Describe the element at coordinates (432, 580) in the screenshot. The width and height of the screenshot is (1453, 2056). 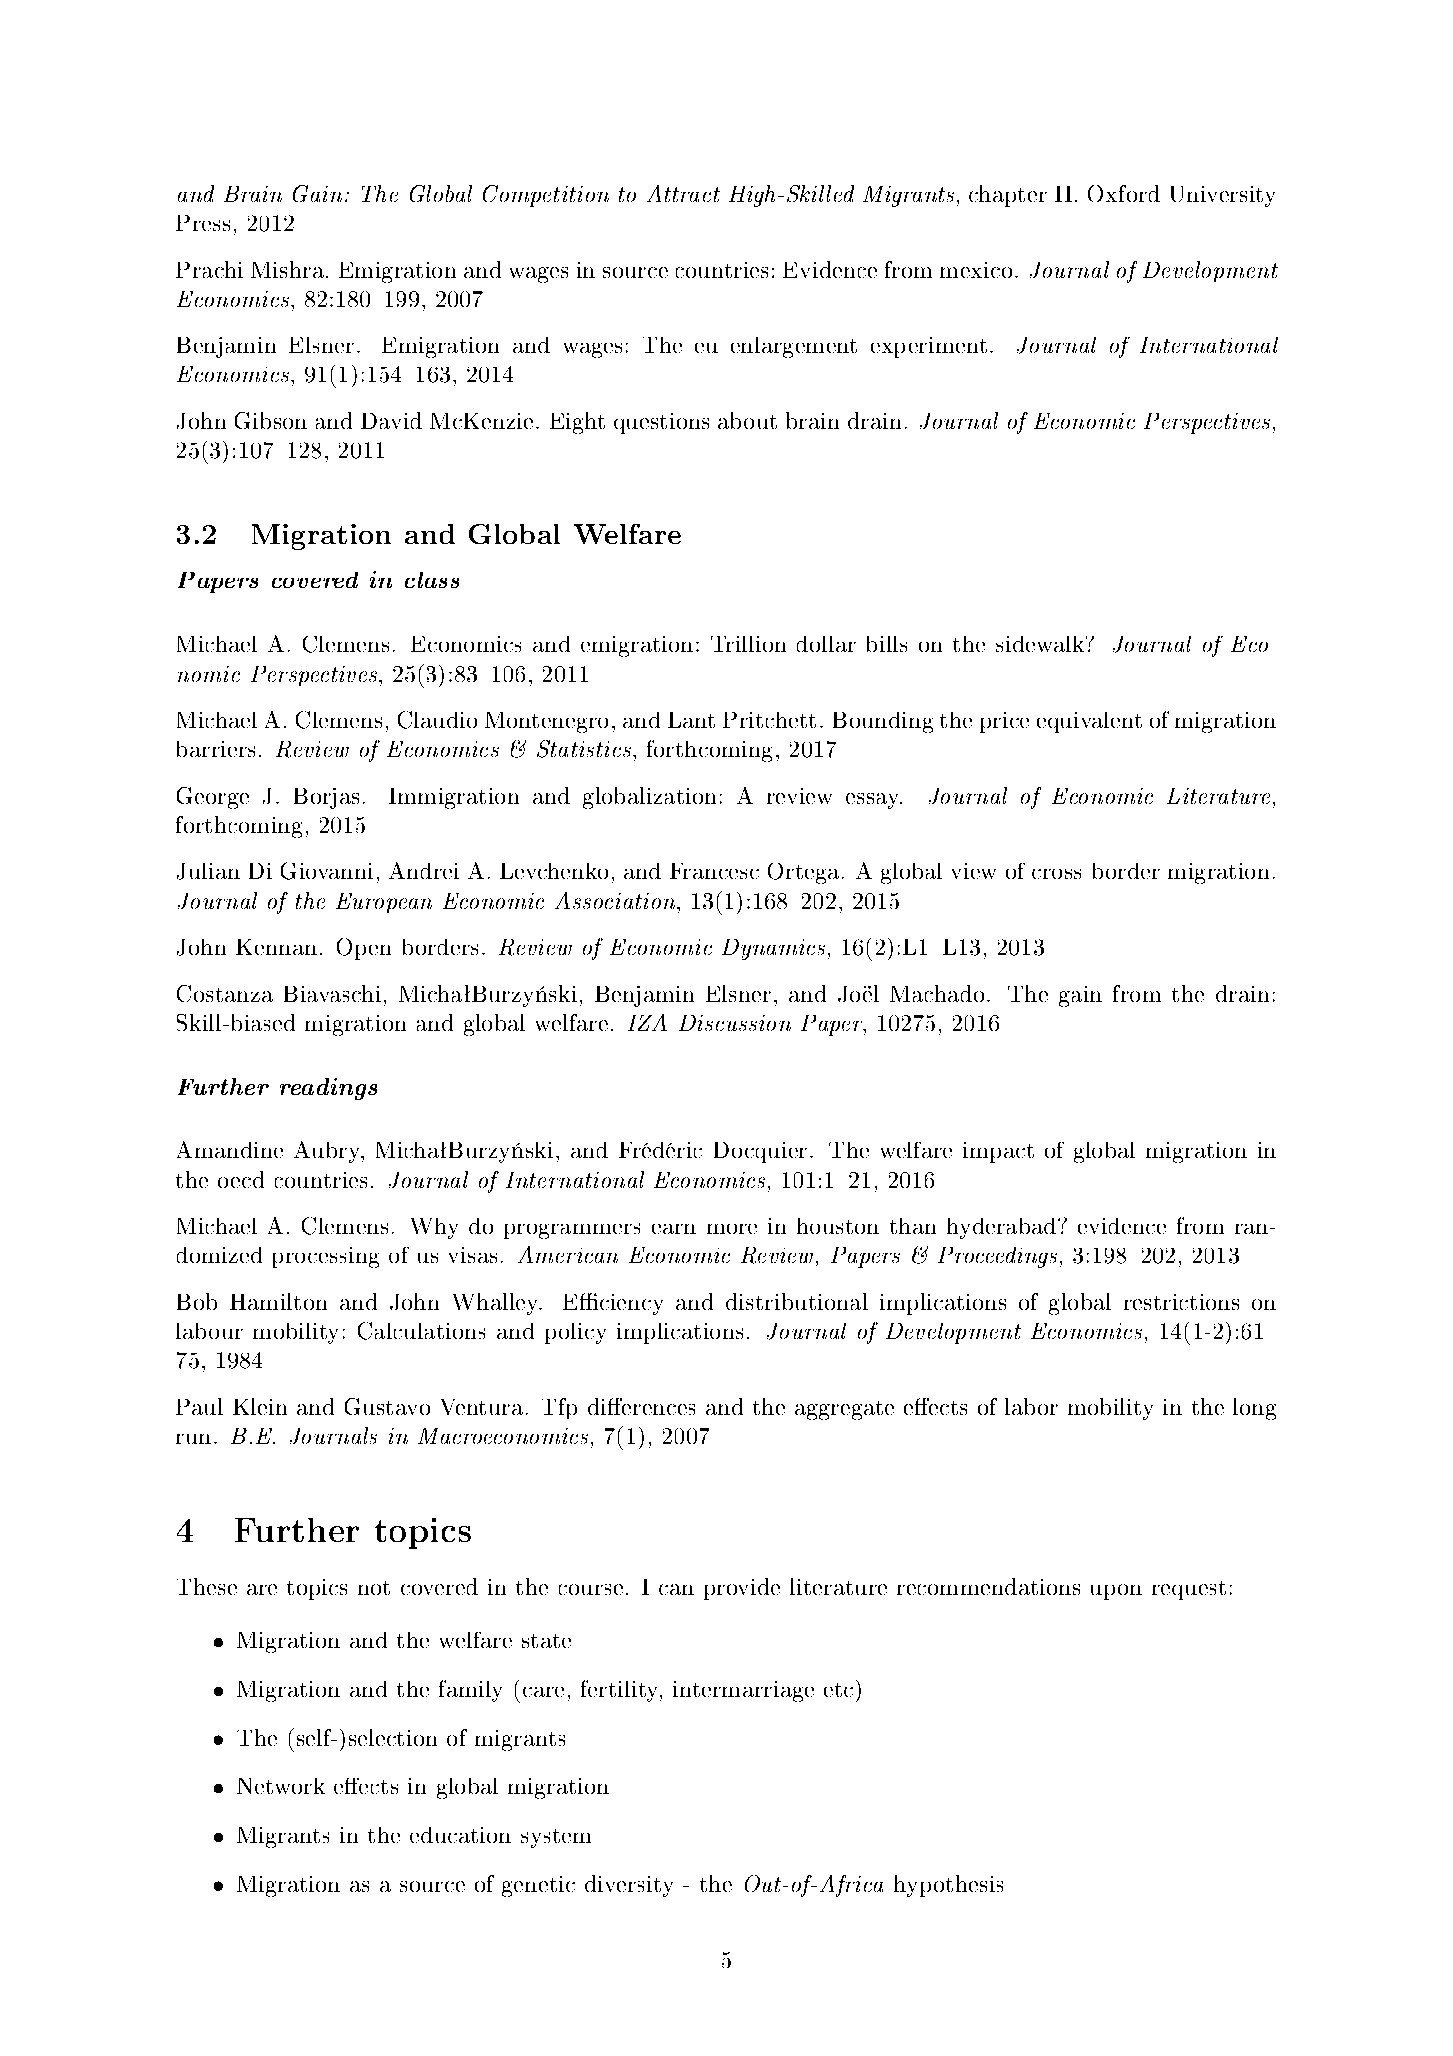
I see `class` at that location.
